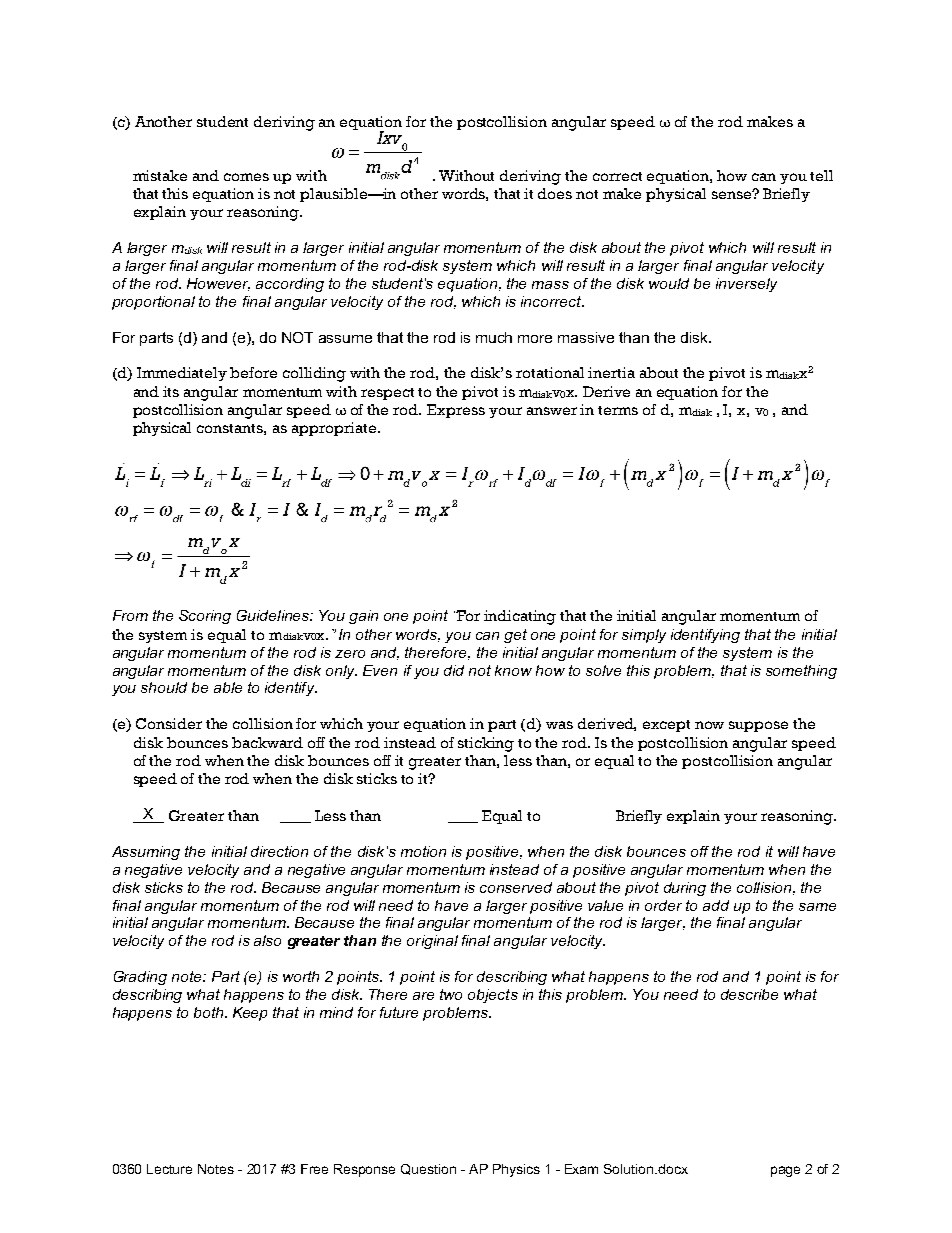 The width and height of the screenshot is (952, 1233). Describe the element at coordinates (821, 175) in the screenshot. I see `tell` at that location.
